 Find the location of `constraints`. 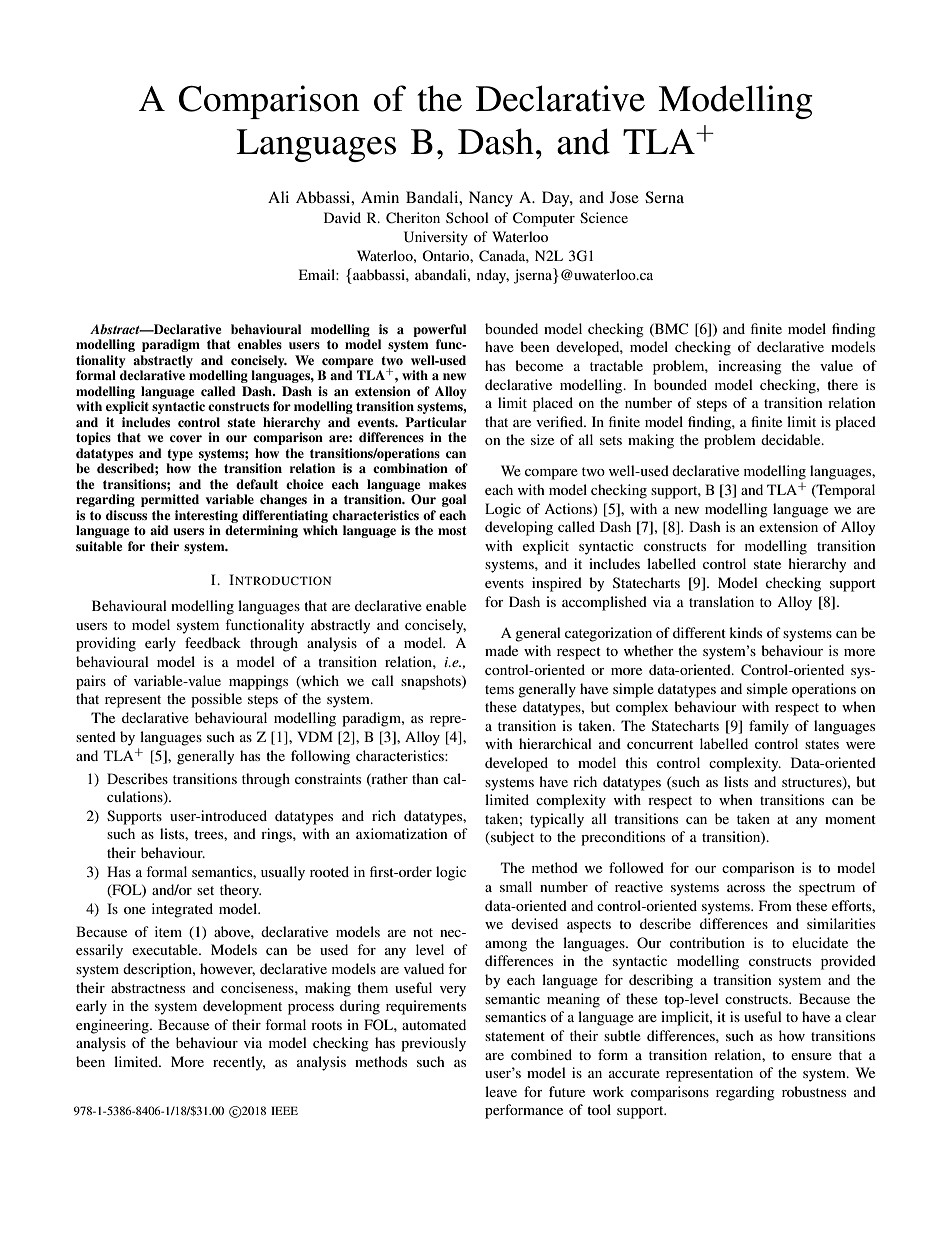

constraints is located at coordinates (328, 778).
